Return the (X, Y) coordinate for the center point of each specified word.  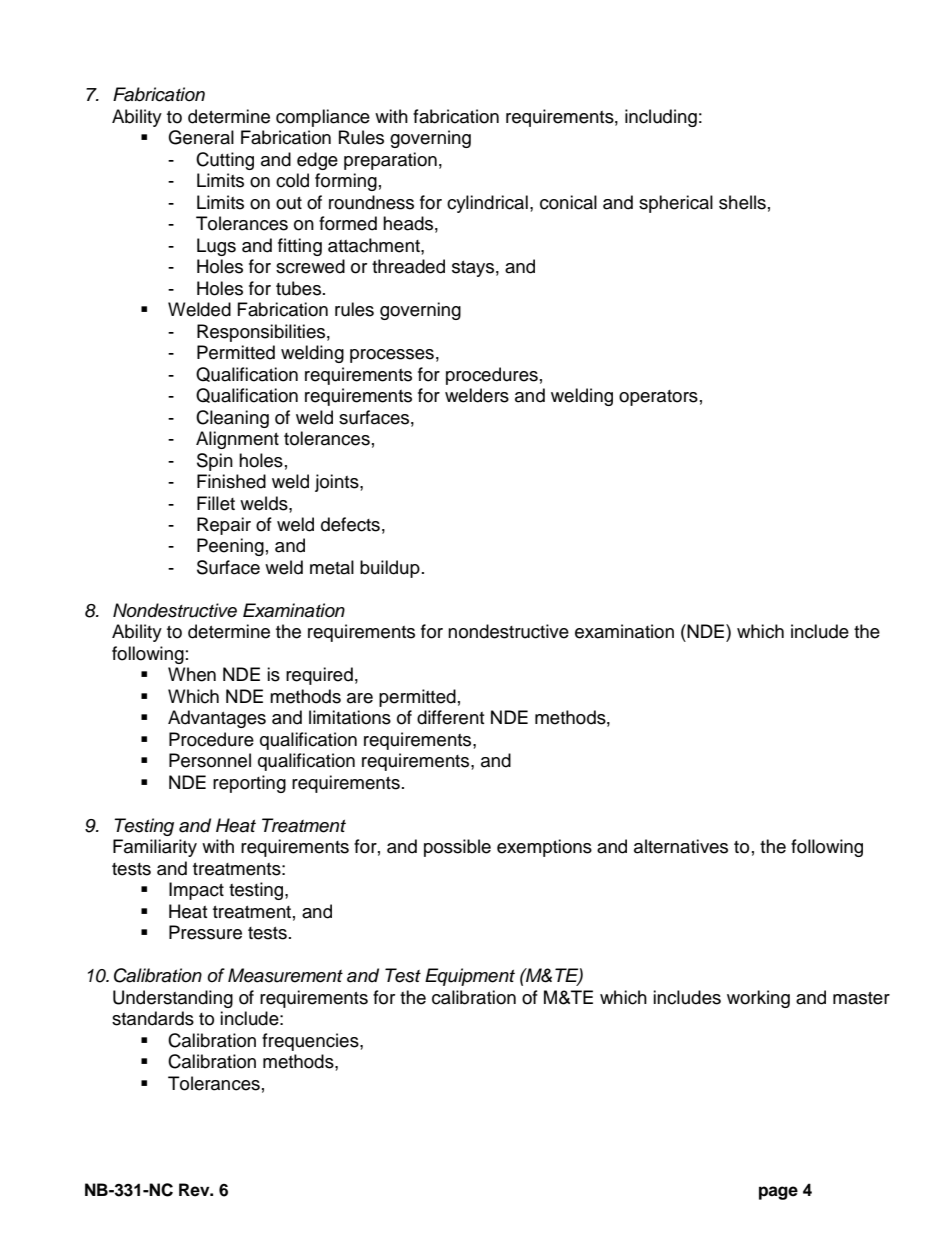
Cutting (225, 161)
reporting (249, 784)
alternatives (681, 846)
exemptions (544, 848)
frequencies (311, 1042)
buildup (390, 569)
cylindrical (487, 204)
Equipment (470, 977)
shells (742, 202)
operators (658, 398)
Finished (231, 481)
